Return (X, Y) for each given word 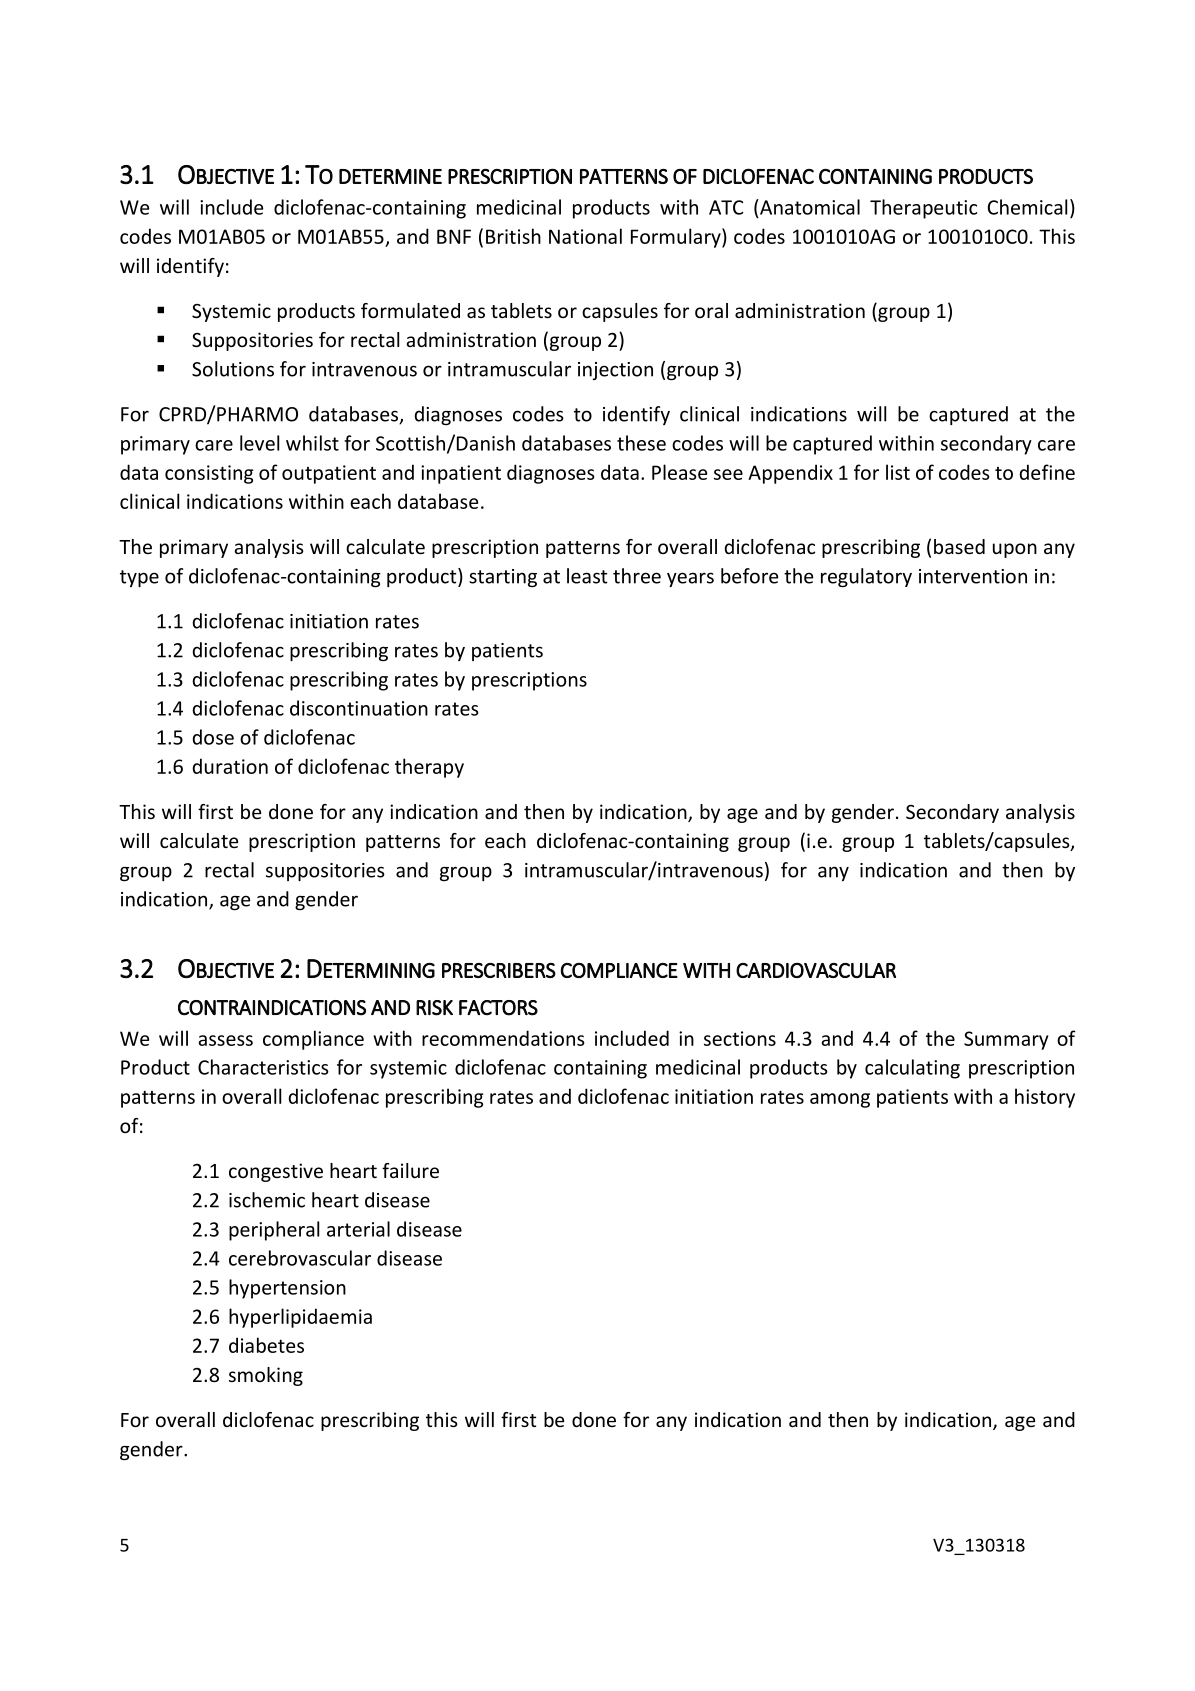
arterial (358, 1229)
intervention (973, 576)
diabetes (266, 1345)
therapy (429, 768)
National (585, 236)
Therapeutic (923, 209)
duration (230, 766)
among (840, 1100)
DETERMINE (390, 176)
